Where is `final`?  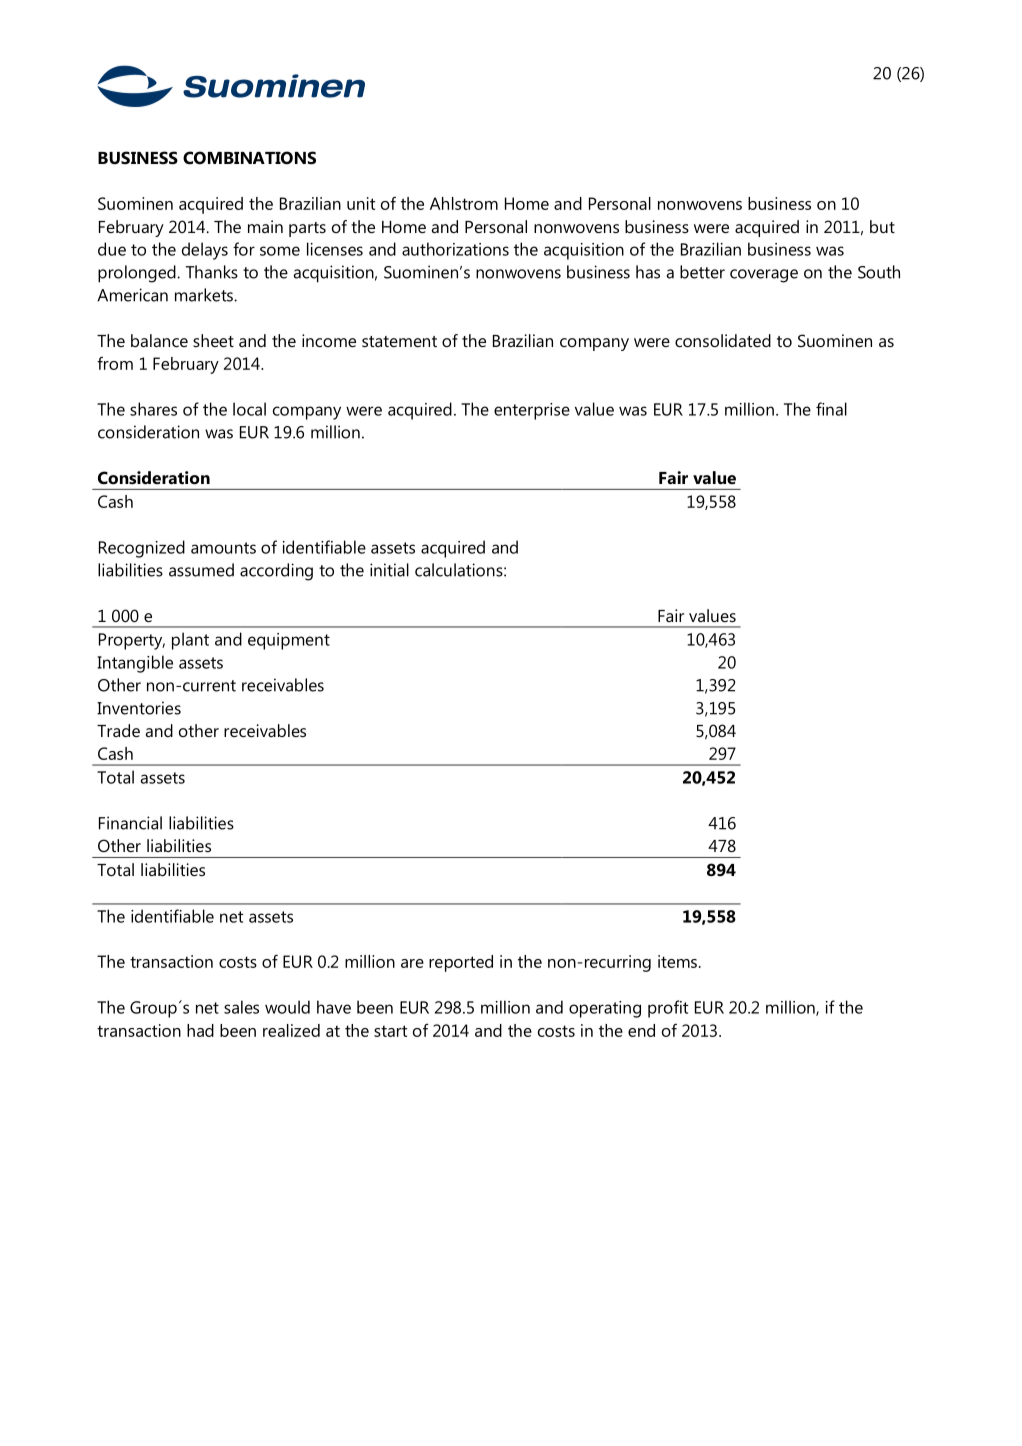 final is located at coordinates (831, 409).
